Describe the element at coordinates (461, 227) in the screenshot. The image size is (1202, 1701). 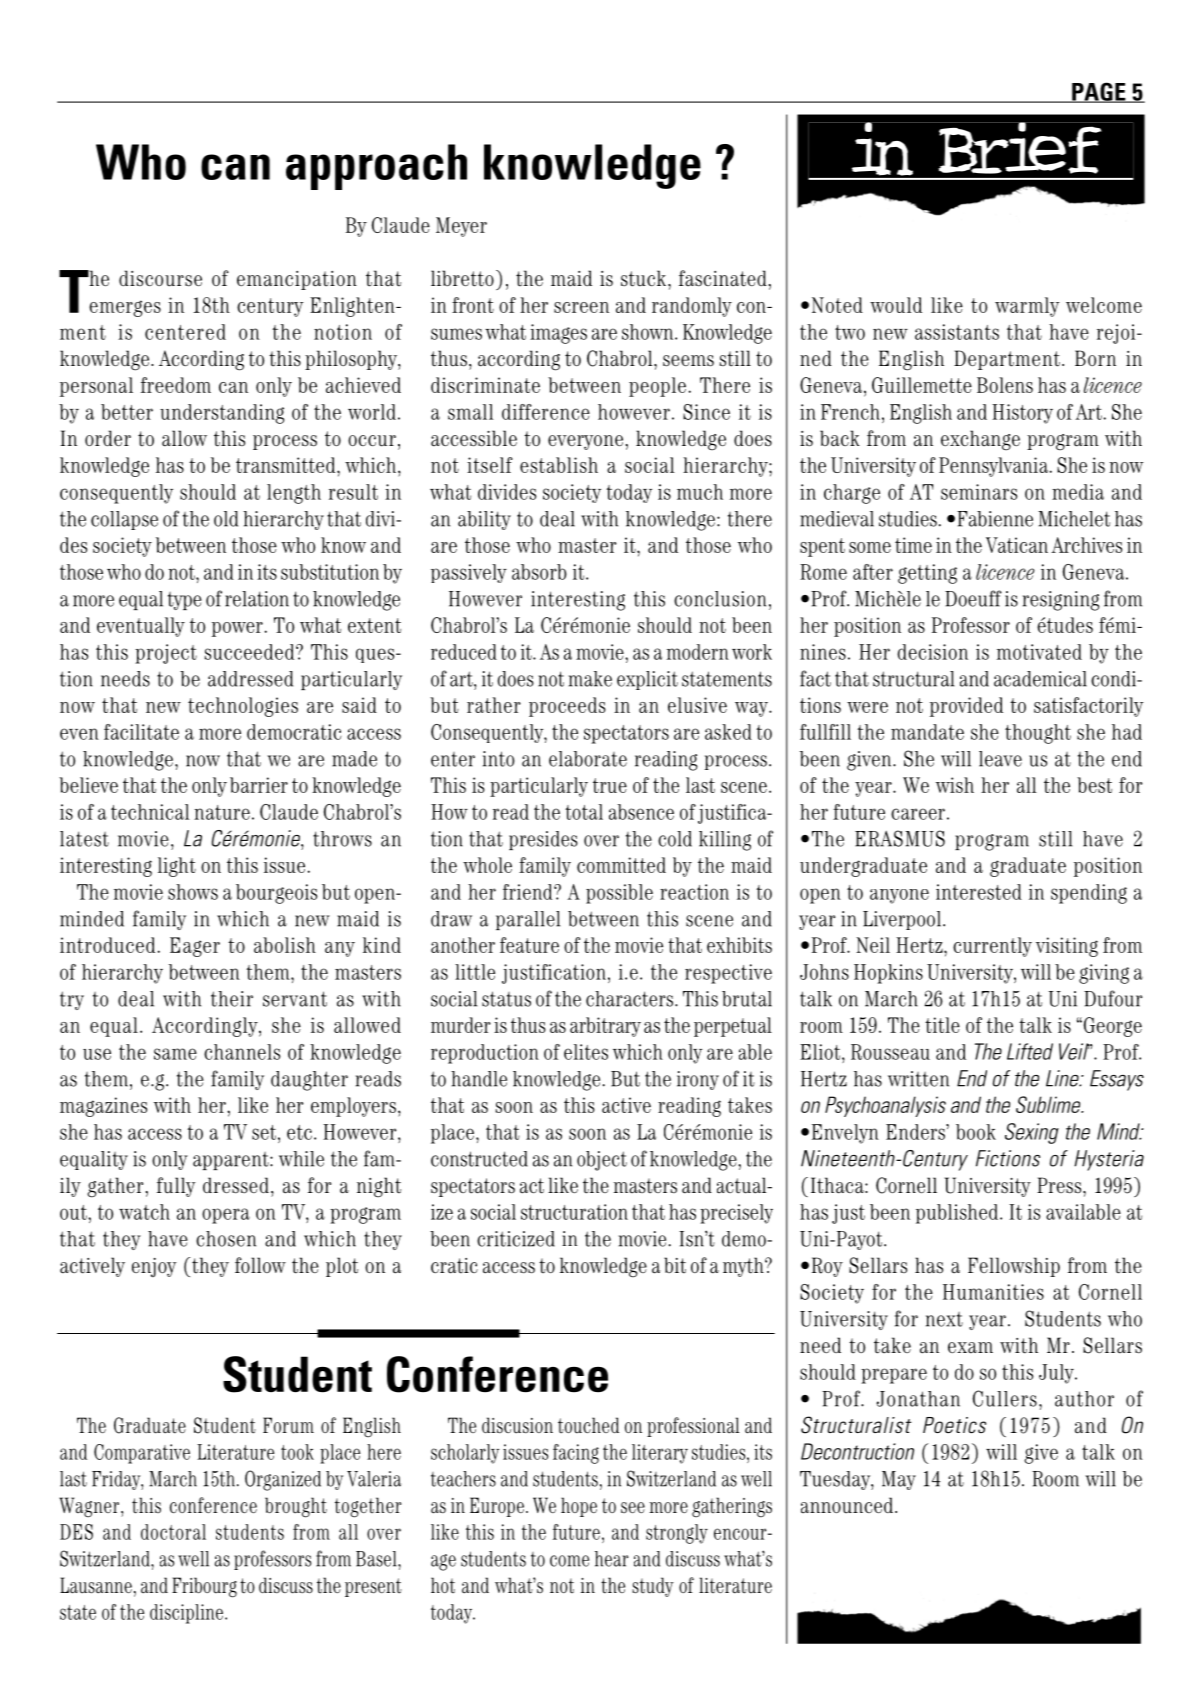
I see `Meyer` at that location.
